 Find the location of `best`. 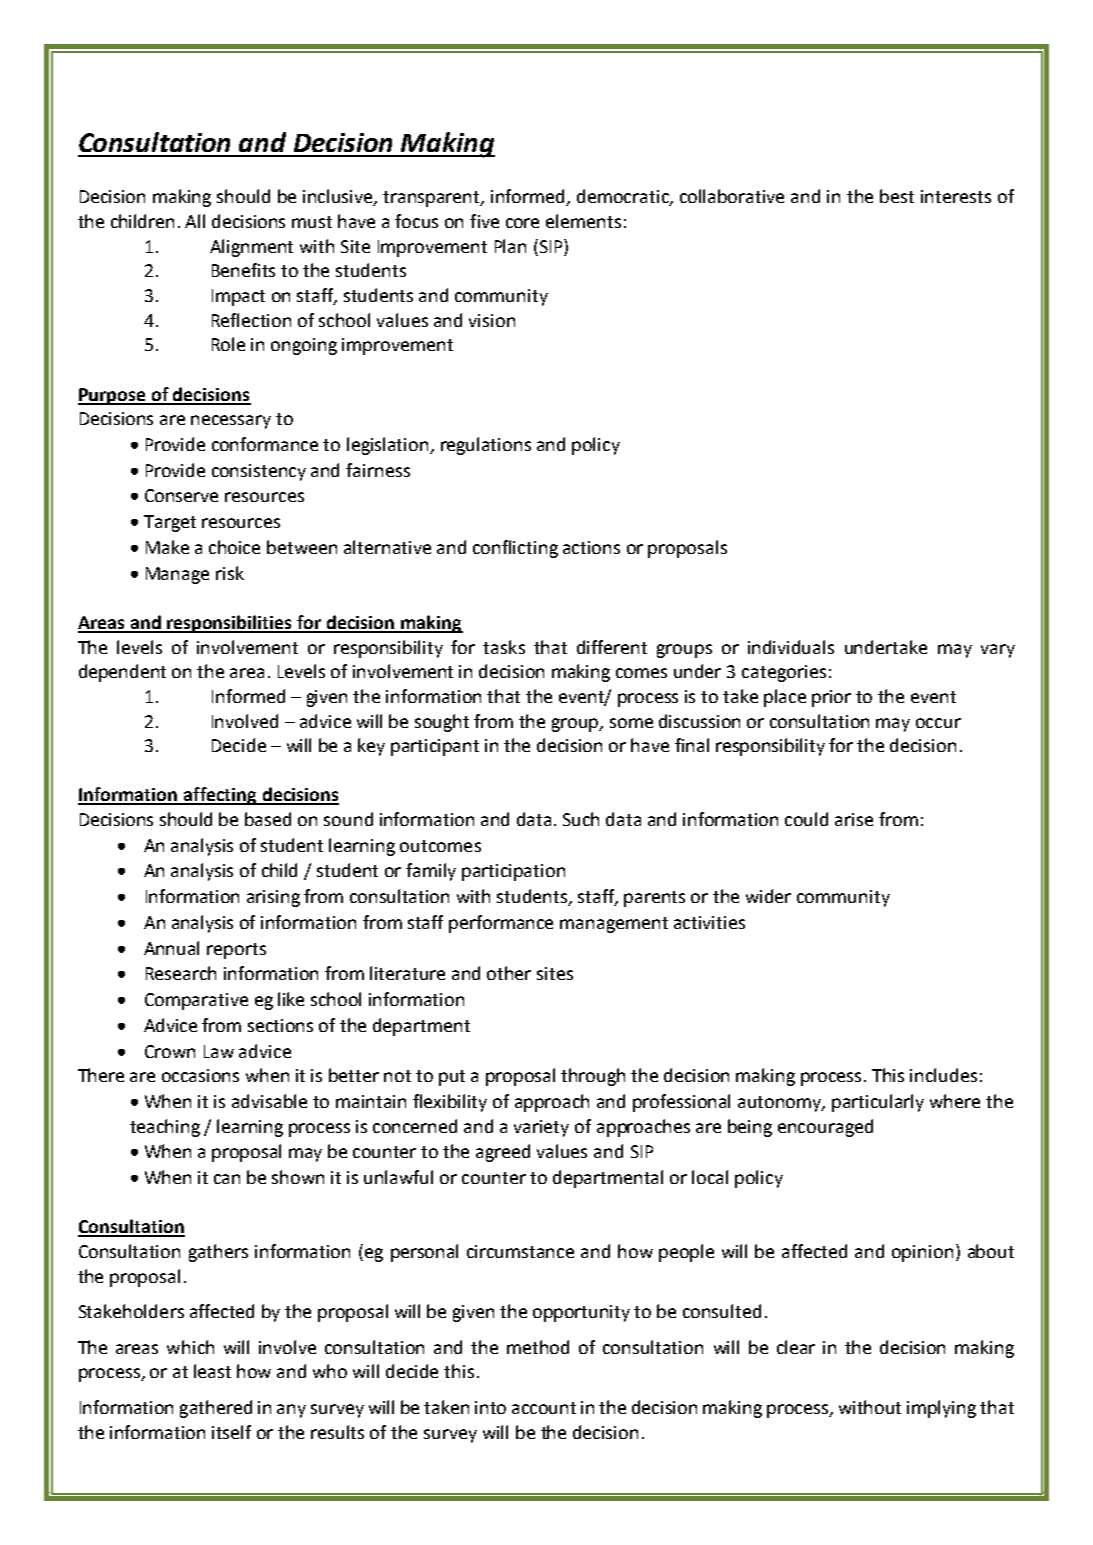

best is located at coordinates (897, 196).
